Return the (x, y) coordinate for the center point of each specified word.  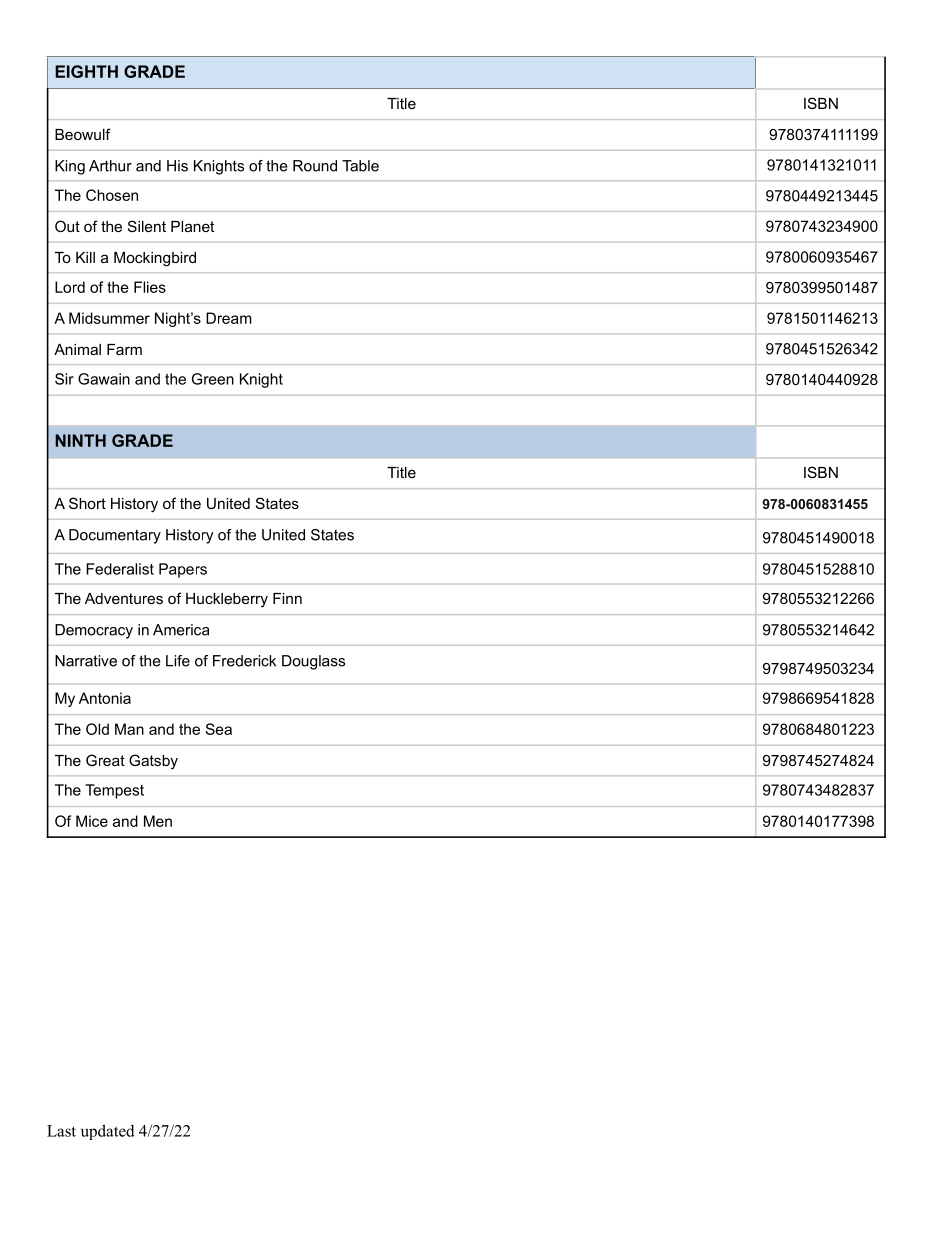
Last (61, 1131)
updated (108, 1132)
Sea (218, 729)
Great (105, 760)
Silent (147, 226)
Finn (287, 598)
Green (213, 379)
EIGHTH (86, 71)
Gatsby (153, 762)
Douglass (313, 662)
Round (315, 166)
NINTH (81, 440)
